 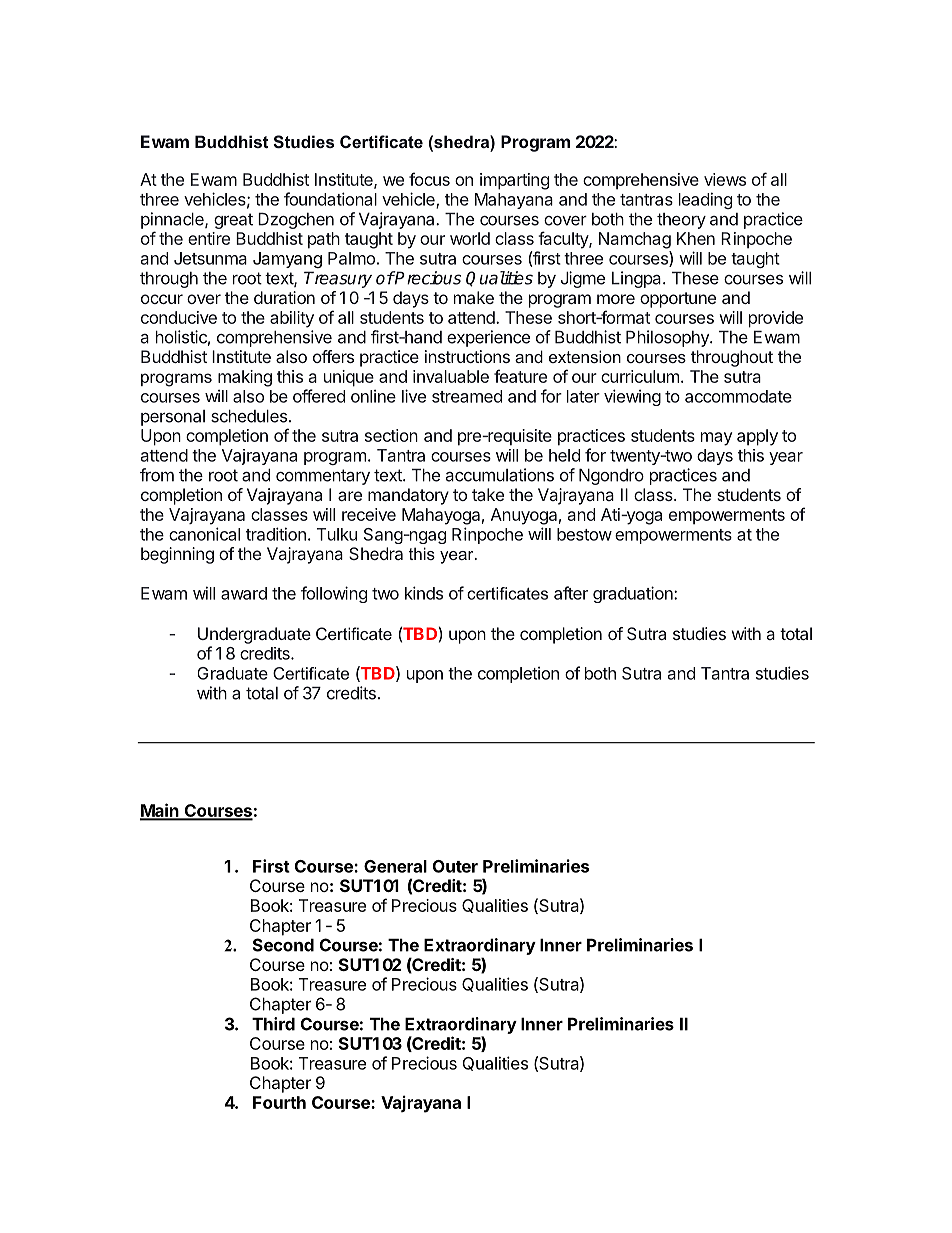 What do you see at coordinates (455, 866) in the screenshot?
I see `Outer` at bounding box center [455, 866].
